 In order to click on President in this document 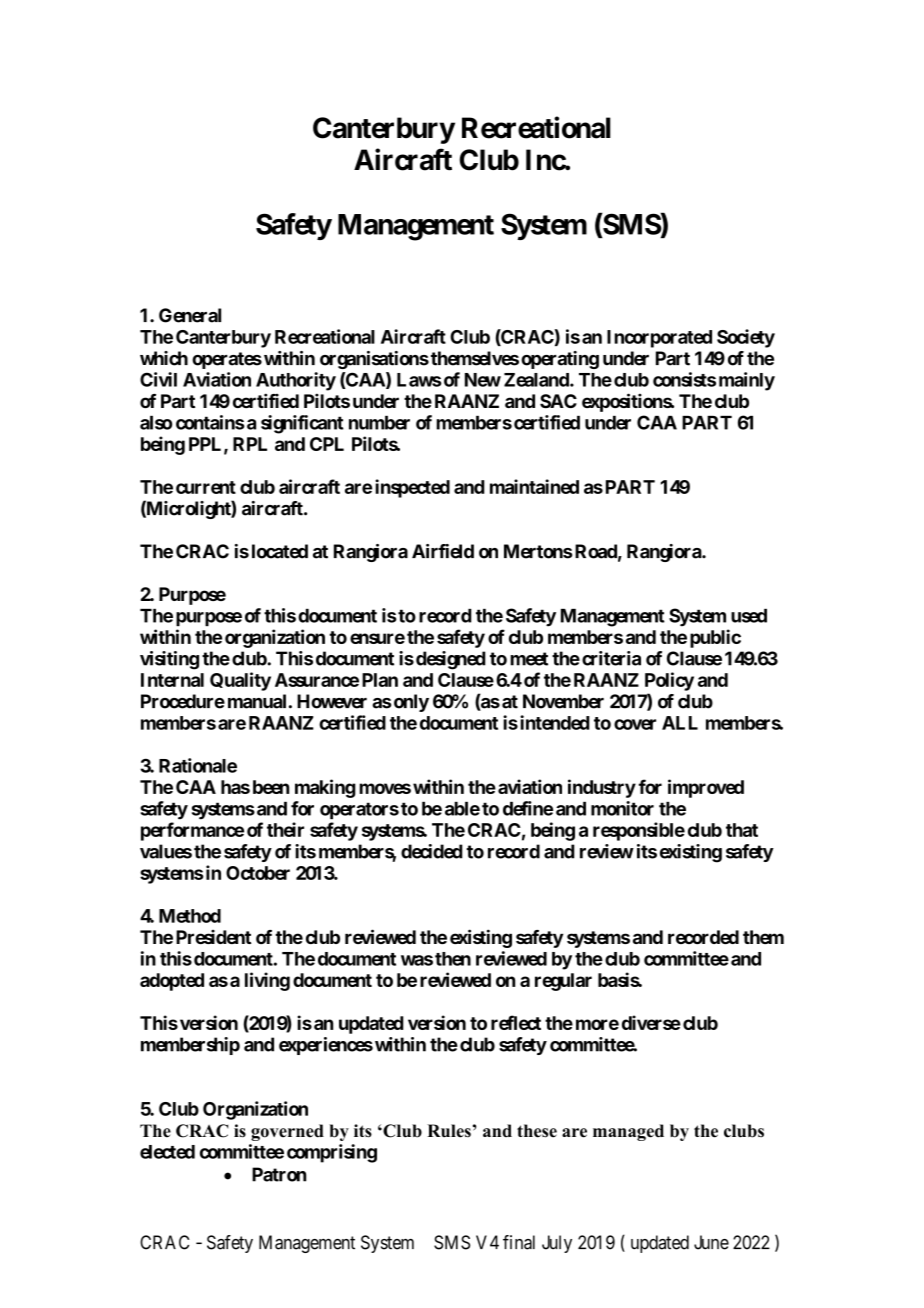, I will do `click(213, 937)`.
